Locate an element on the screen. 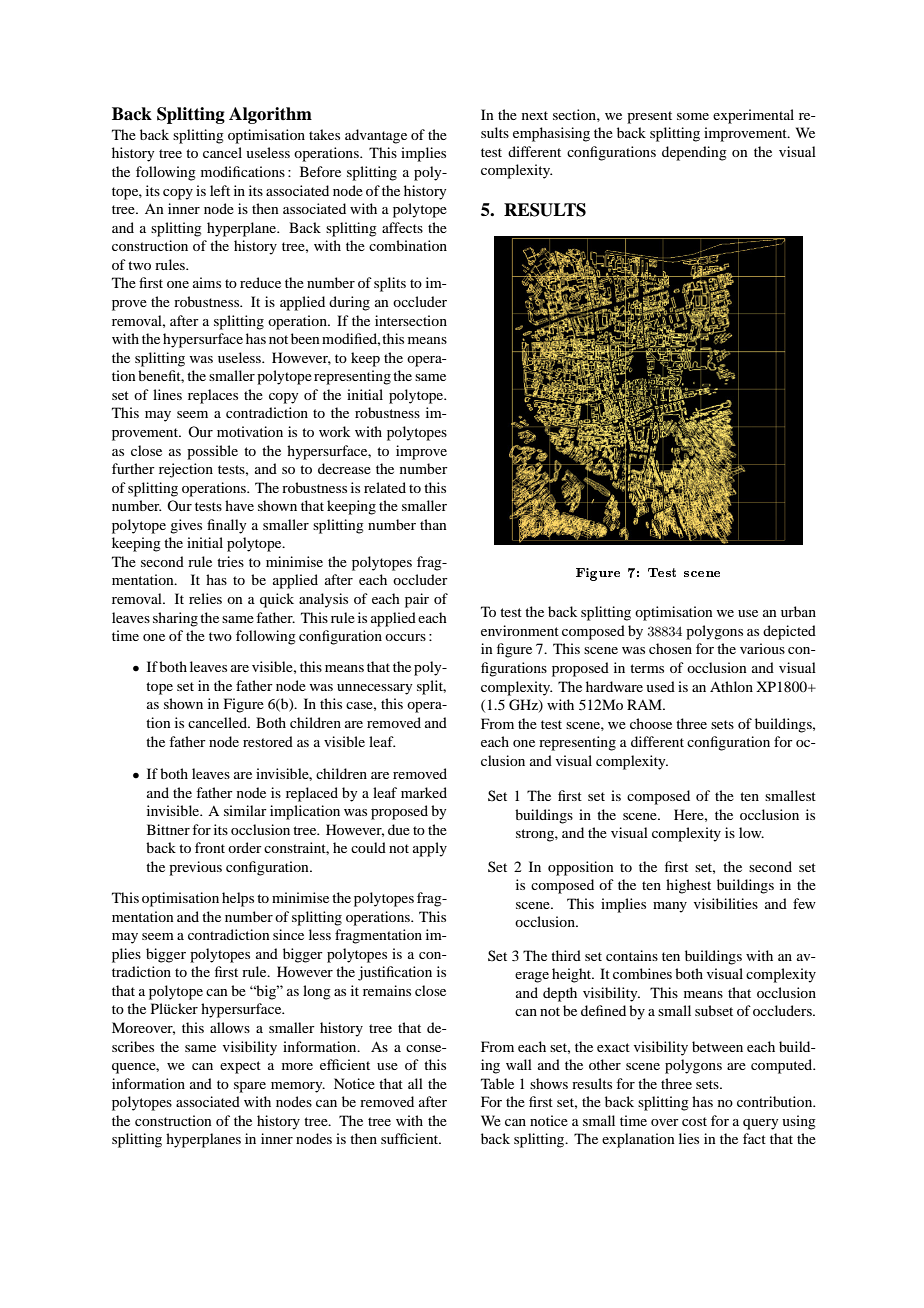 Image resolution: width=924 pixels, height=1308 pixels. urban is located at coordinates (798, 611).
